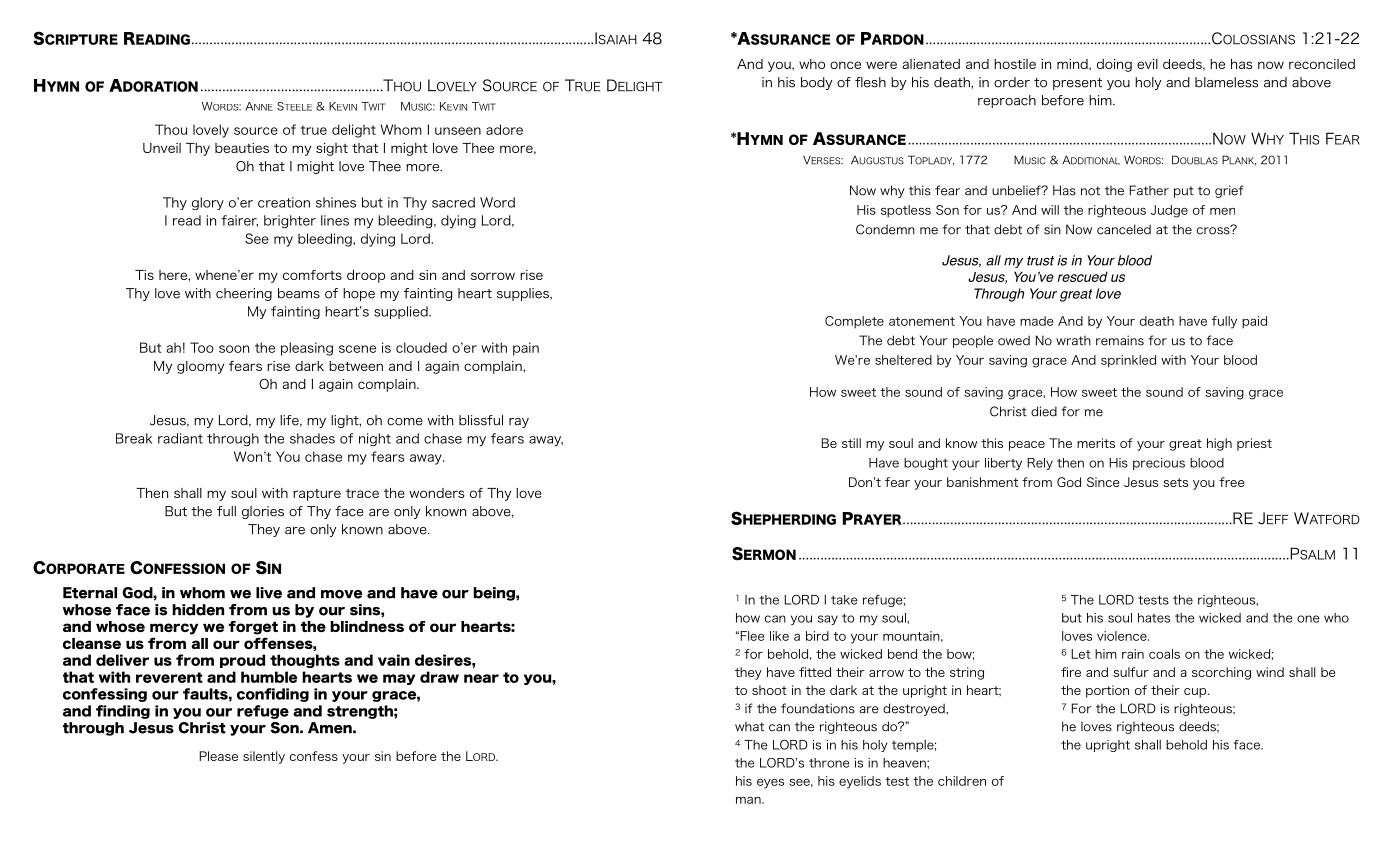 The width and height of the screenshot is (1400, 850). Describe the element at coordinates (1219, 444) in the screenshot. I see `high` at that location.
